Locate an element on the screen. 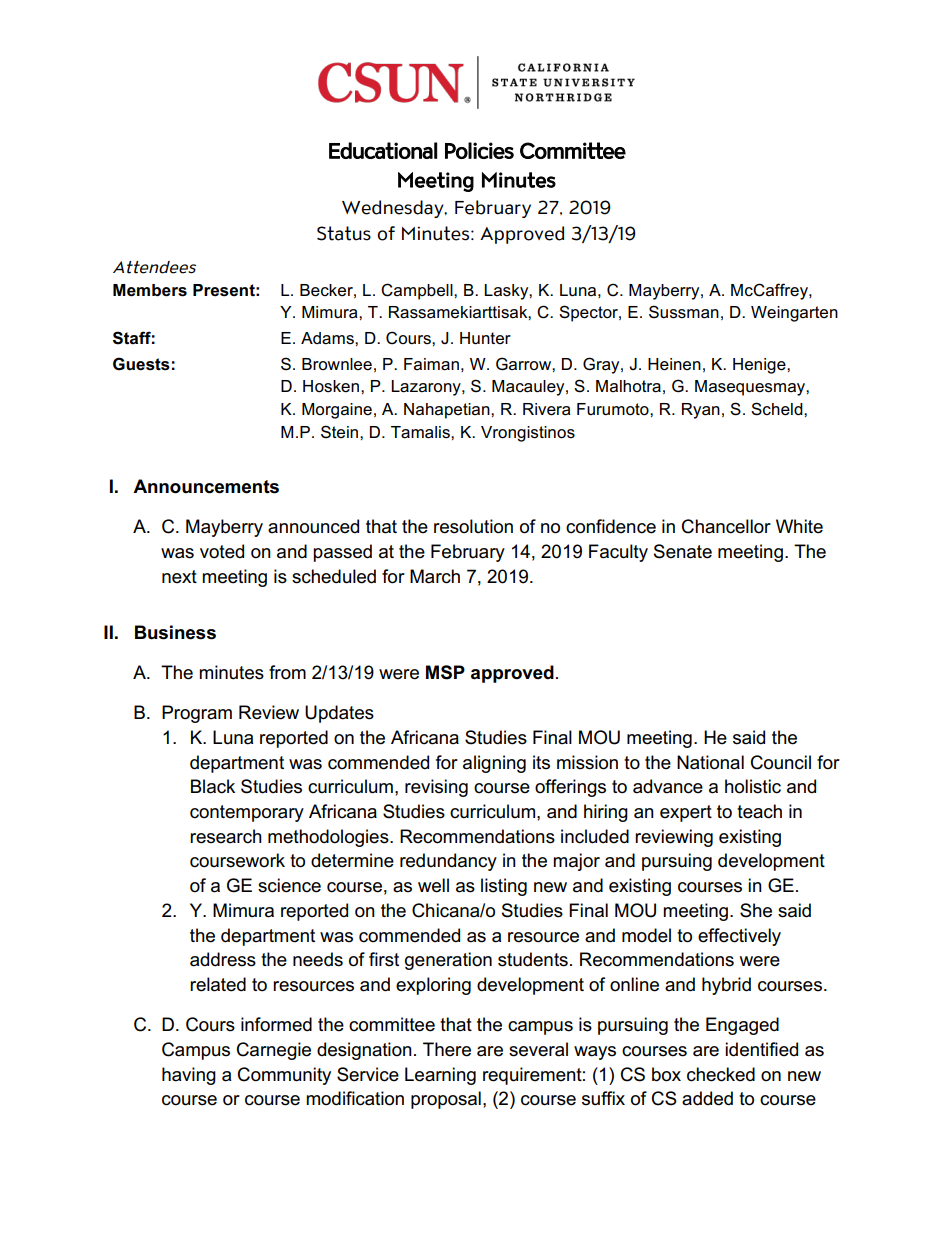  Learning is located at coordinates (440, 1076).
